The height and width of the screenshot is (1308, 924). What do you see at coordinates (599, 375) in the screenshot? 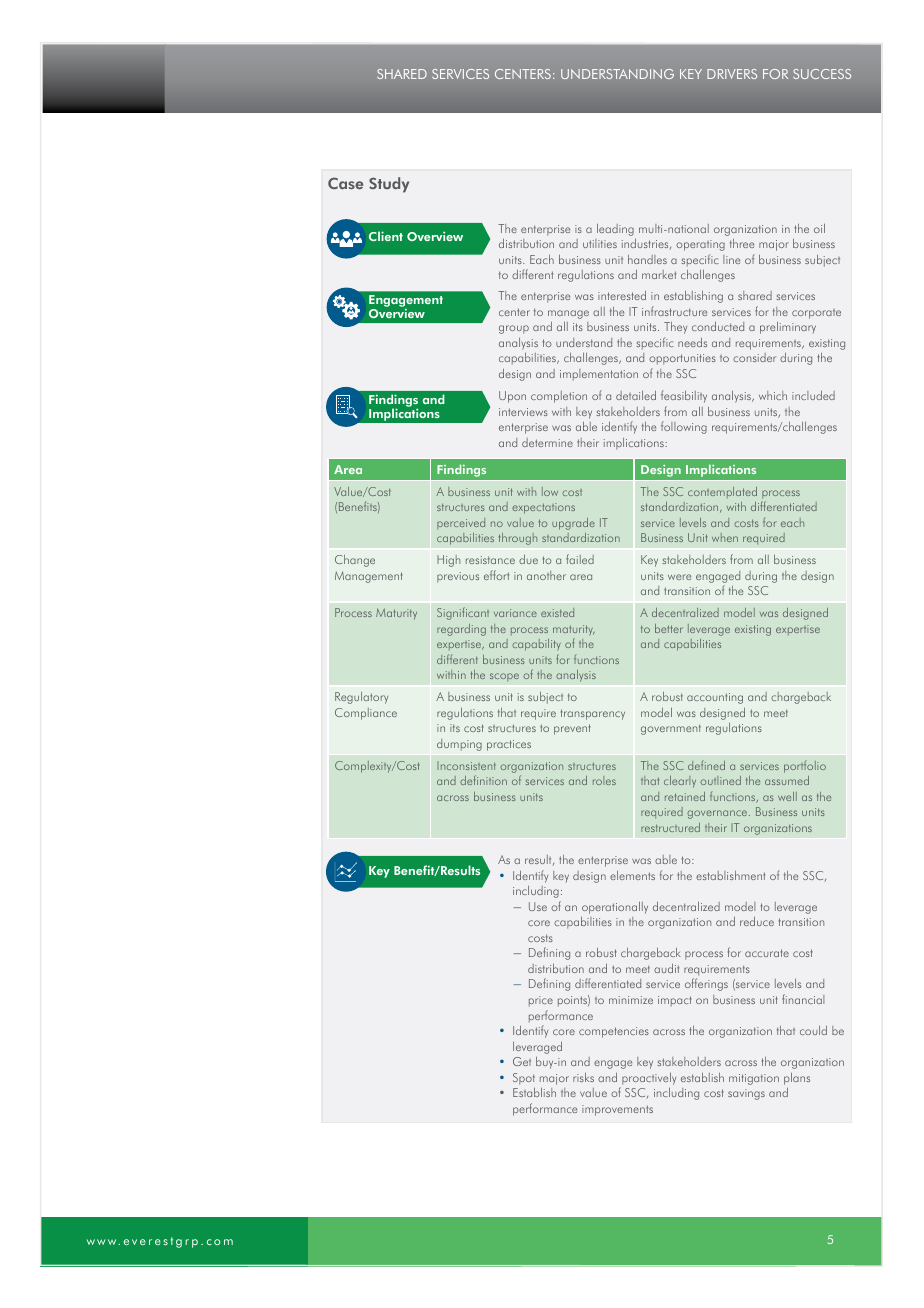
I see `implementation` at bounding box center [599, 375].
